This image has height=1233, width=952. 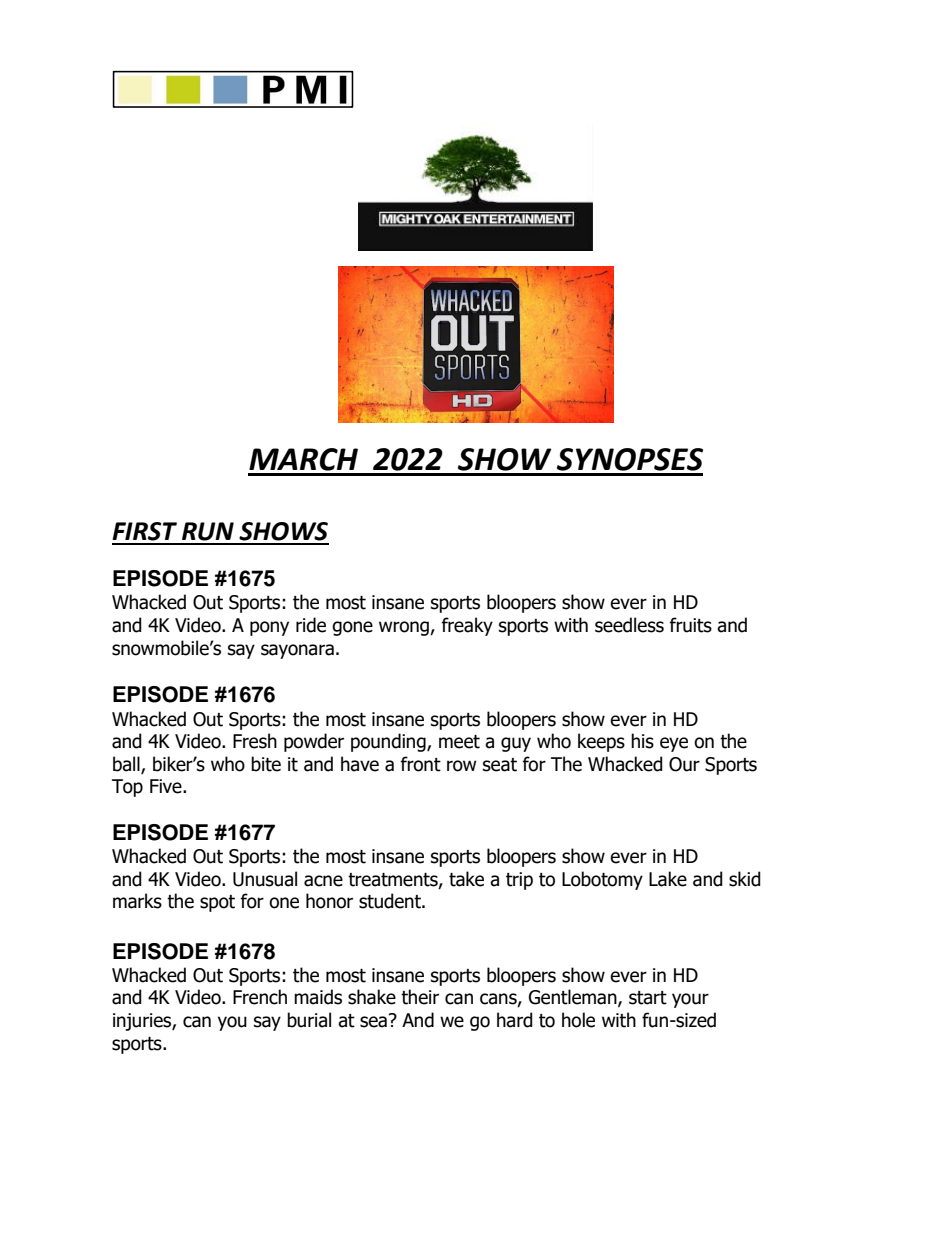 What do you see at coordinates (674, 744) in the image?
I see `eye` at bounding box center [674, 744].
